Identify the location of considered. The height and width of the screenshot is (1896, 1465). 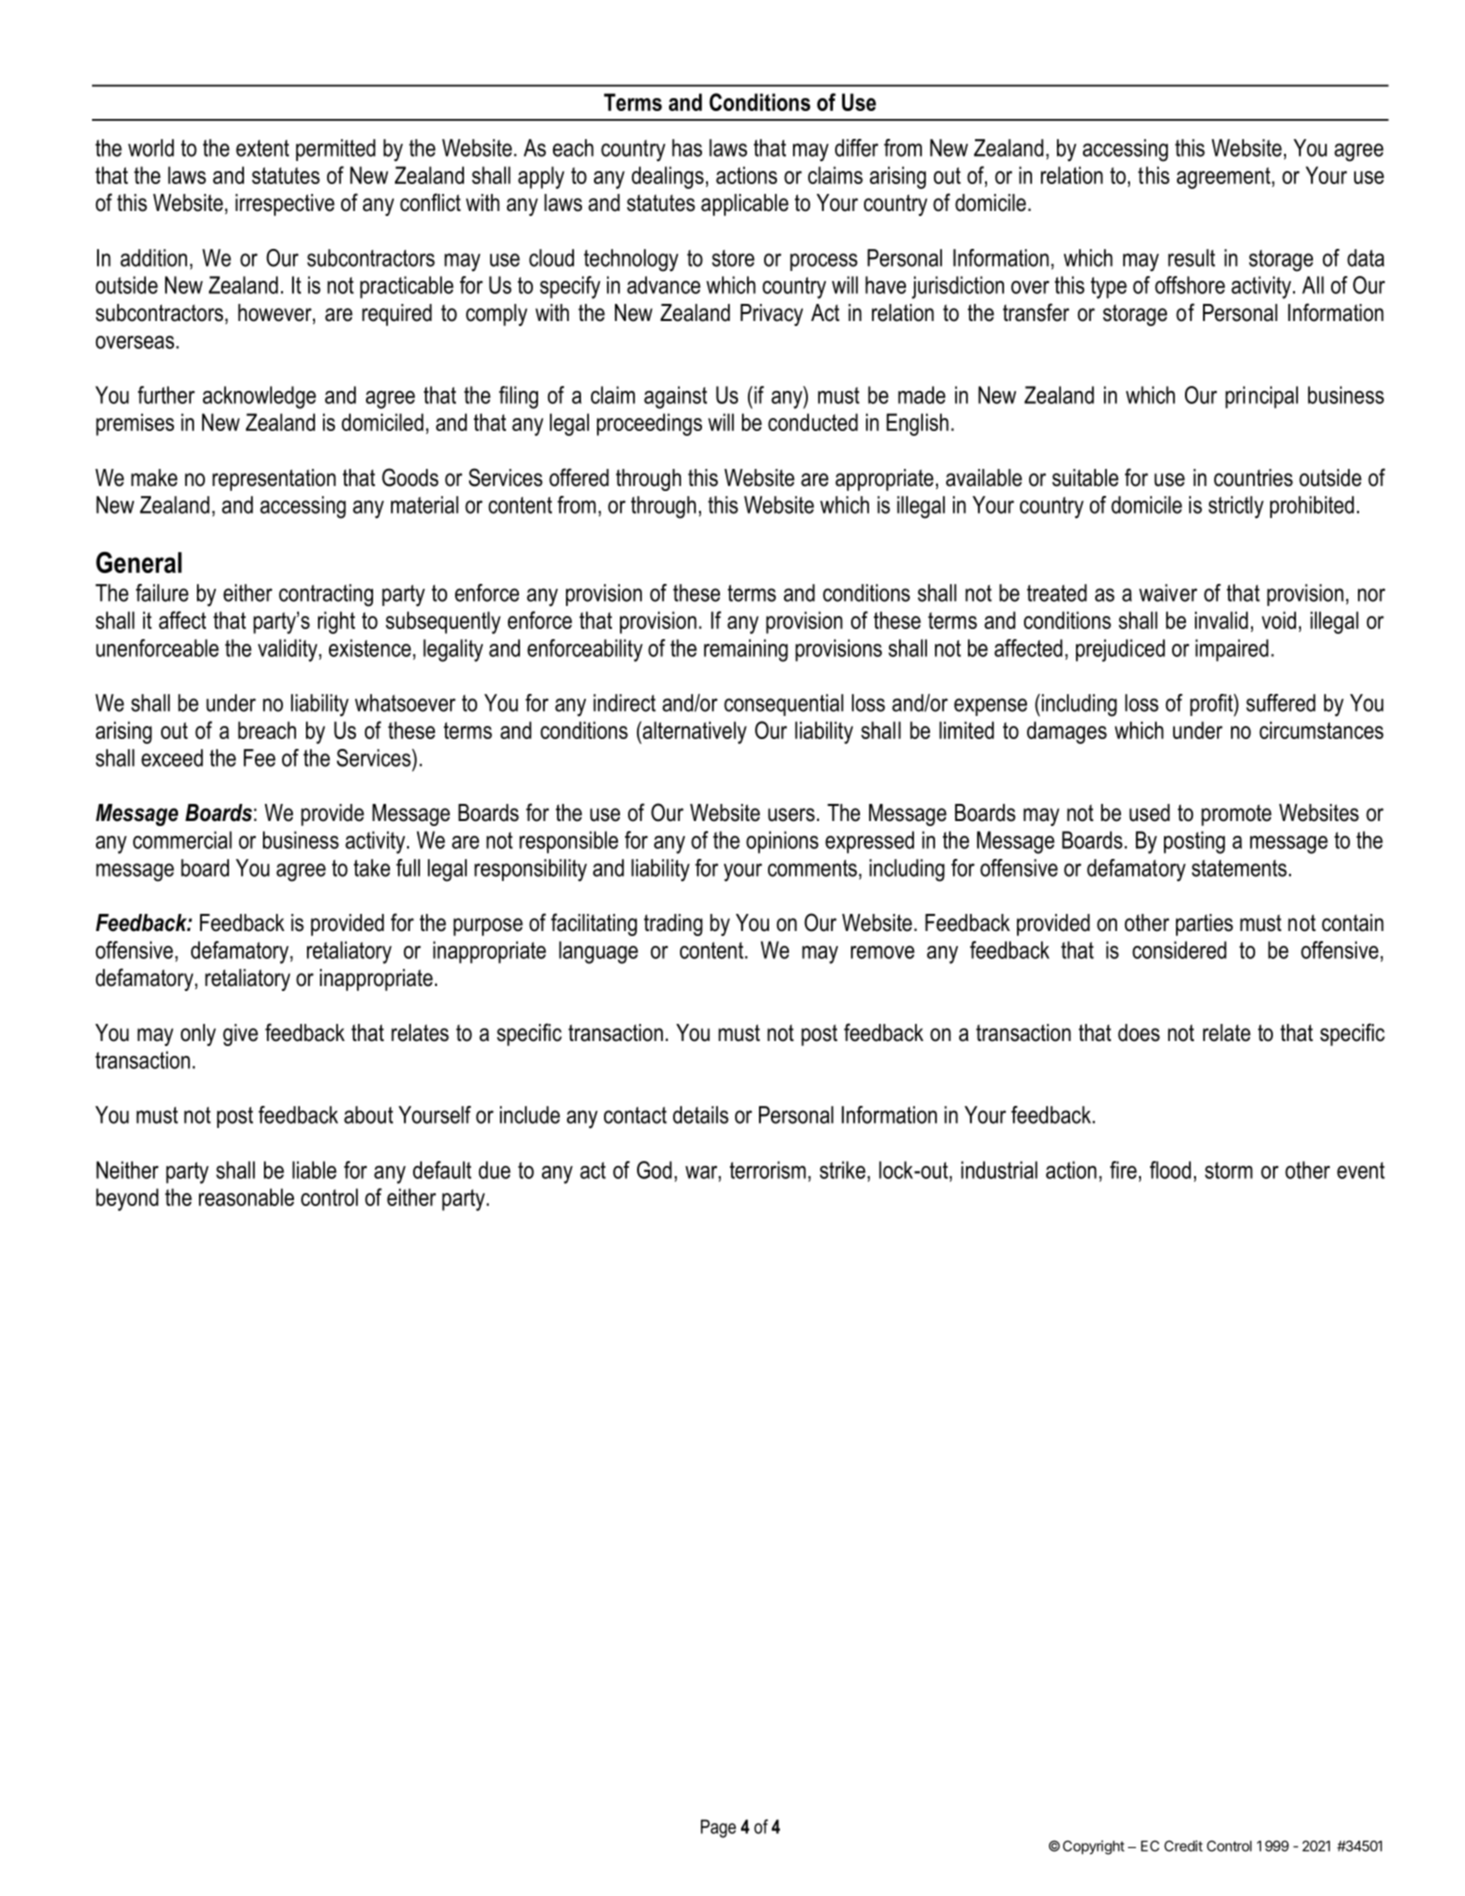
(1179, 950).
